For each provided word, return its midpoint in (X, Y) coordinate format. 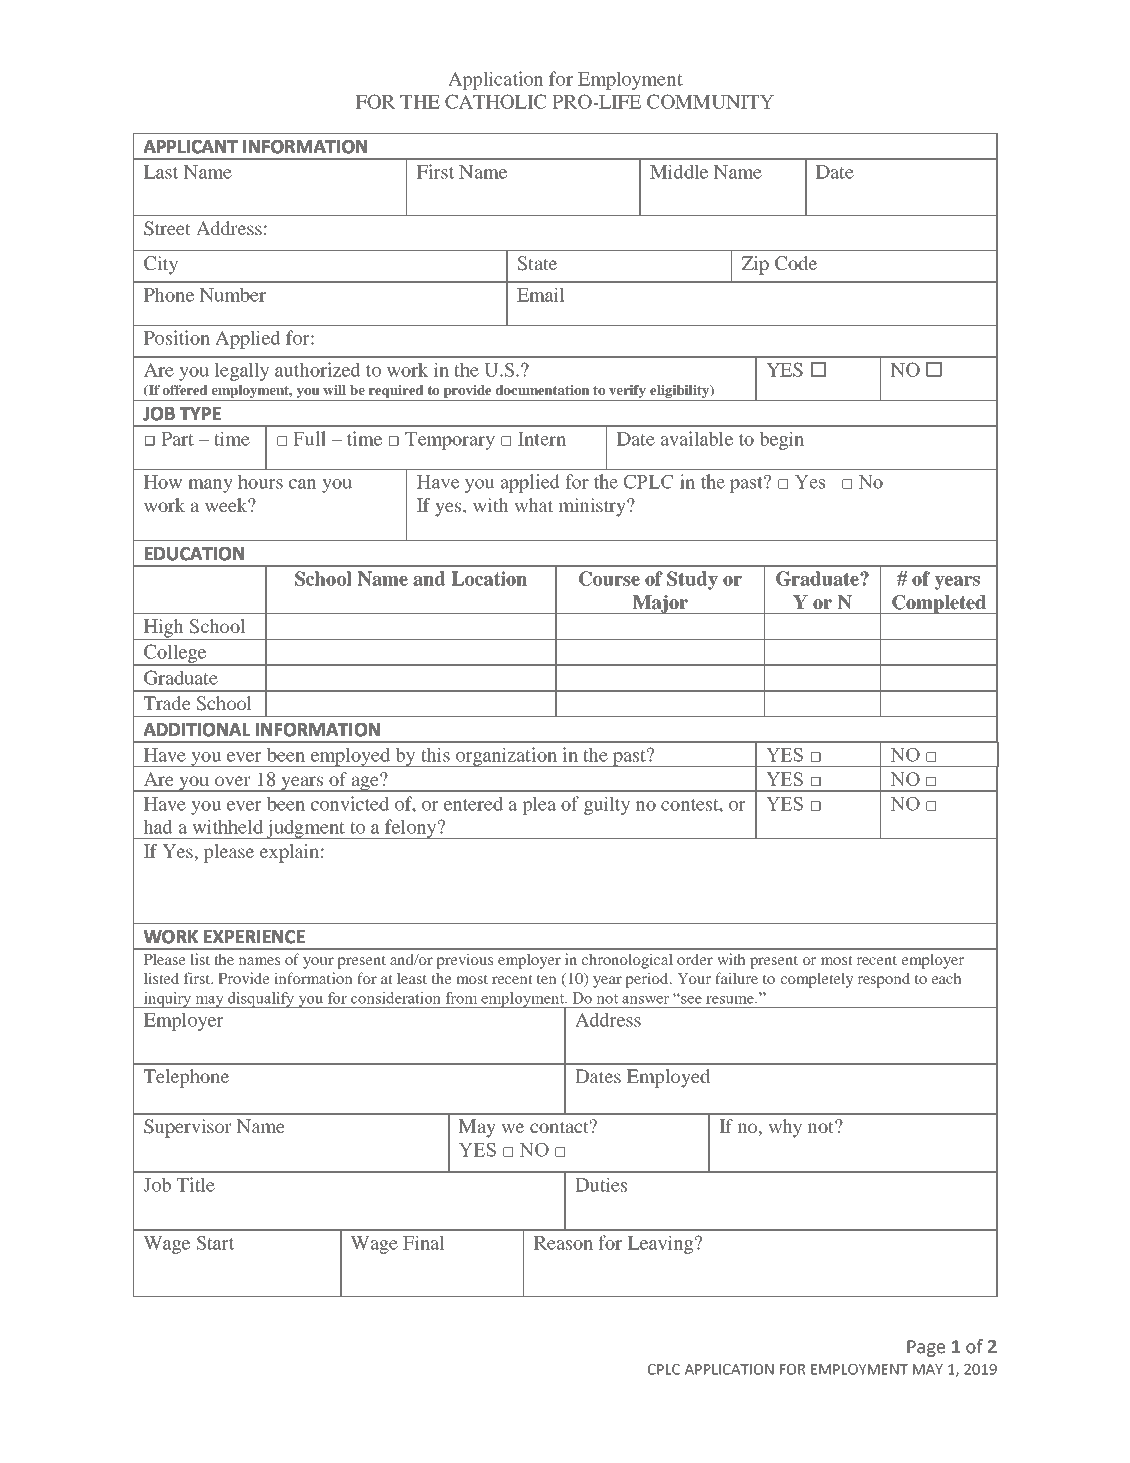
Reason (563, 1243)
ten (547, 979)
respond (883, 980)
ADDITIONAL (197, 730)
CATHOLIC (496, 101)
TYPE (200, 413)
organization (506, 757)
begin (781, 440)
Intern (542, 439)
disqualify (261, 1000)
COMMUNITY (710, 101)
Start (215, 1242)
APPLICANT (191, 147)
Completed (939, 604)
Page (926, 1348)
